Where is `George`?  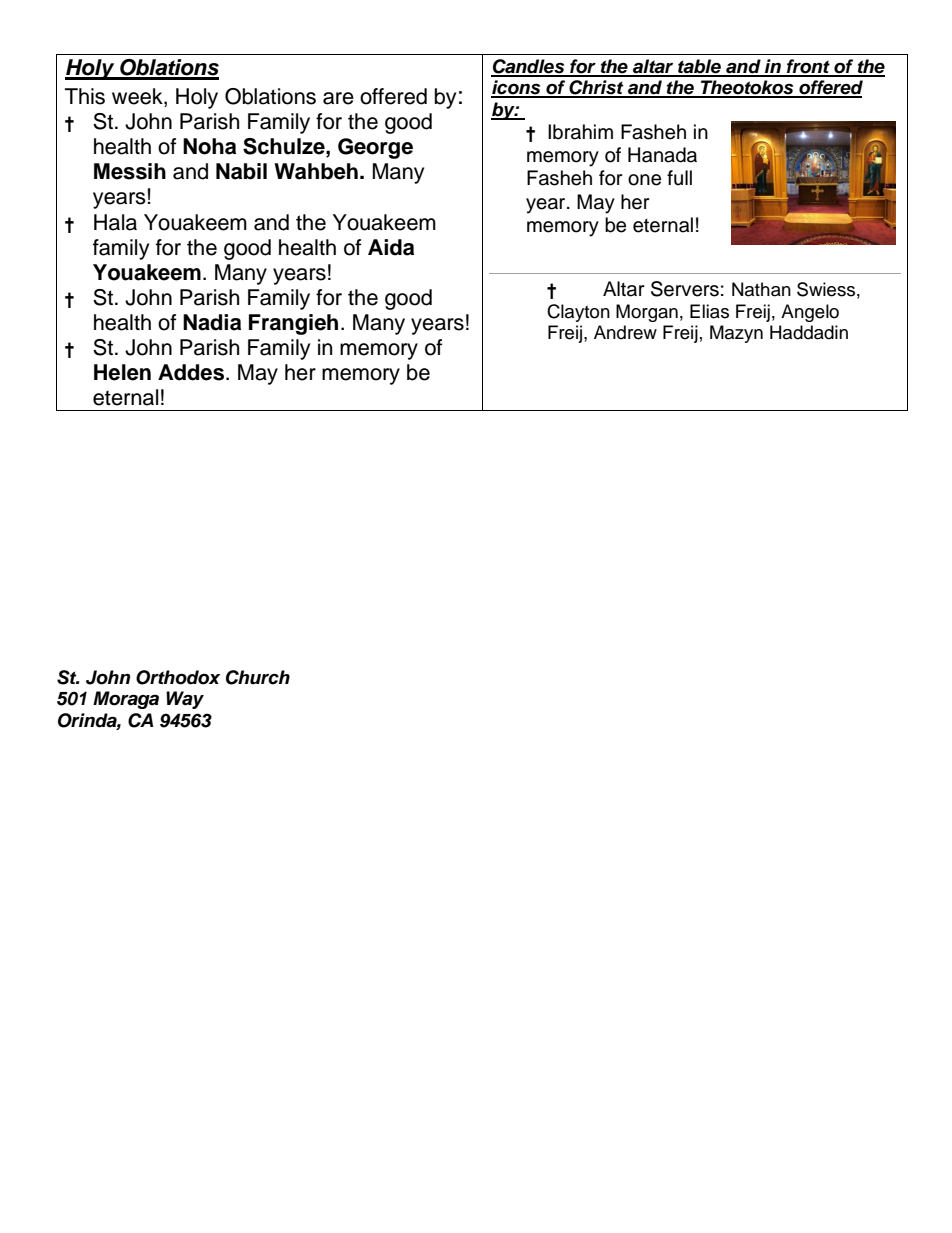 George is located at coordinates (375, 148).
